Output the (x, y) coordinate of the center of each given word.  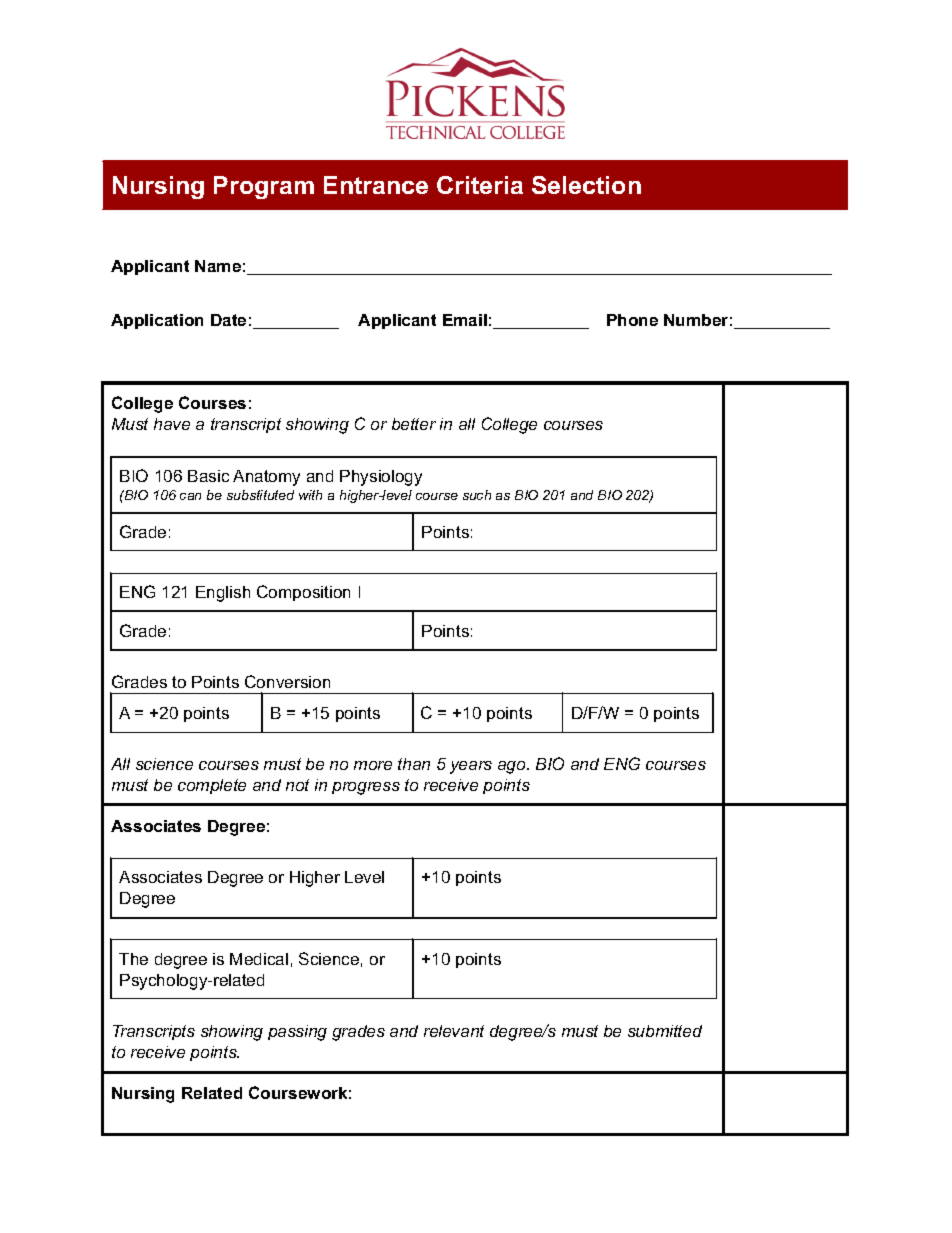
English (223, 594)
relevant (454, 1031)
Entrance (376, 185)
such (477, 495)
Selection (586, 185)
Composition (303, 593)
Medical (259, 959)
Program (264, 187)
